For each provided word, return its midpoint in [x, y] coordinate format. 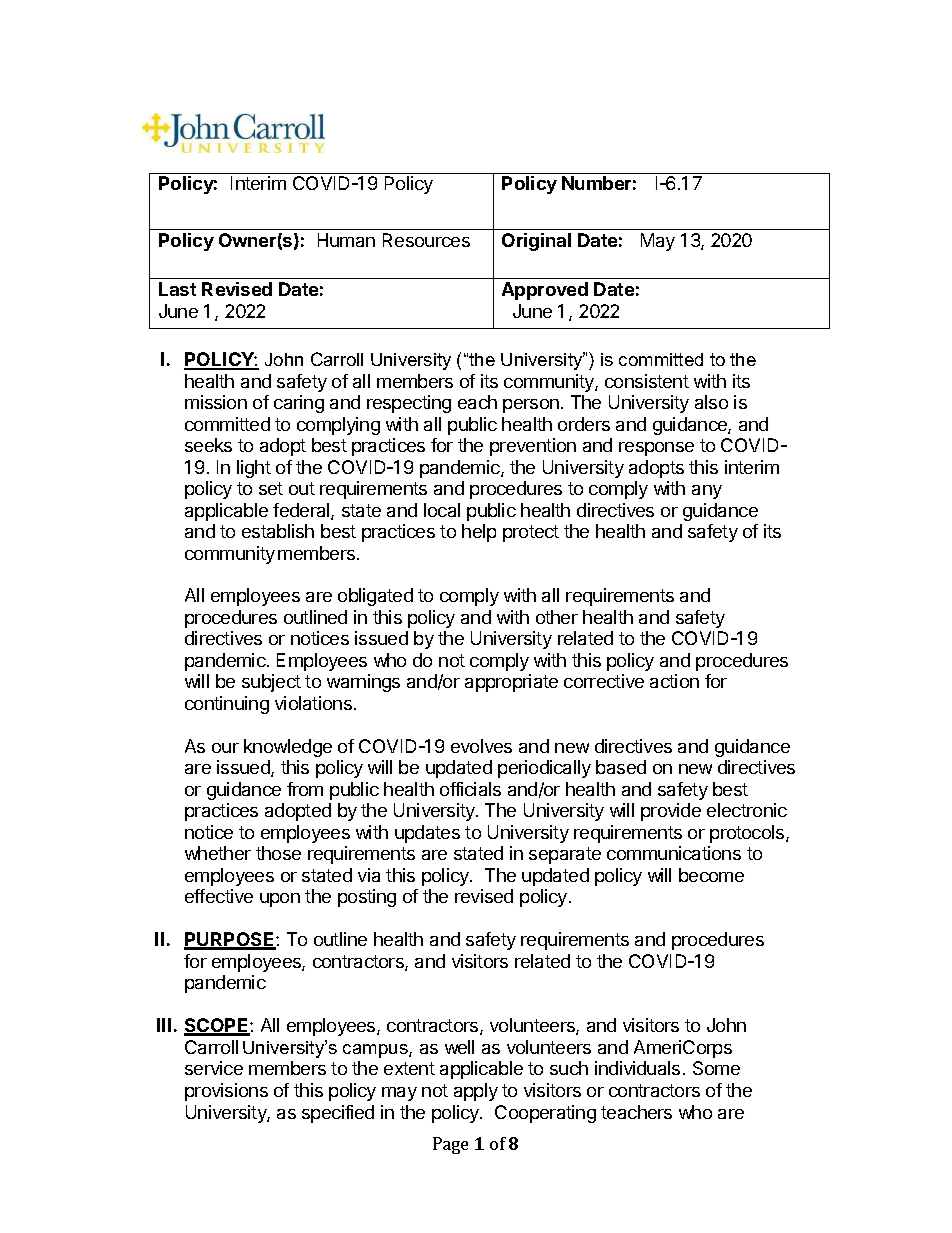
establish [278, 531]
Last [177, 289]
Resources [426, 240]
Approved [545, 291]
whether [218, 853]
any [707, 492]
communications [674, 853]
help [479, 533]
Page [450, 1145]
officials [470, 789]
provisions [226, 1092]
